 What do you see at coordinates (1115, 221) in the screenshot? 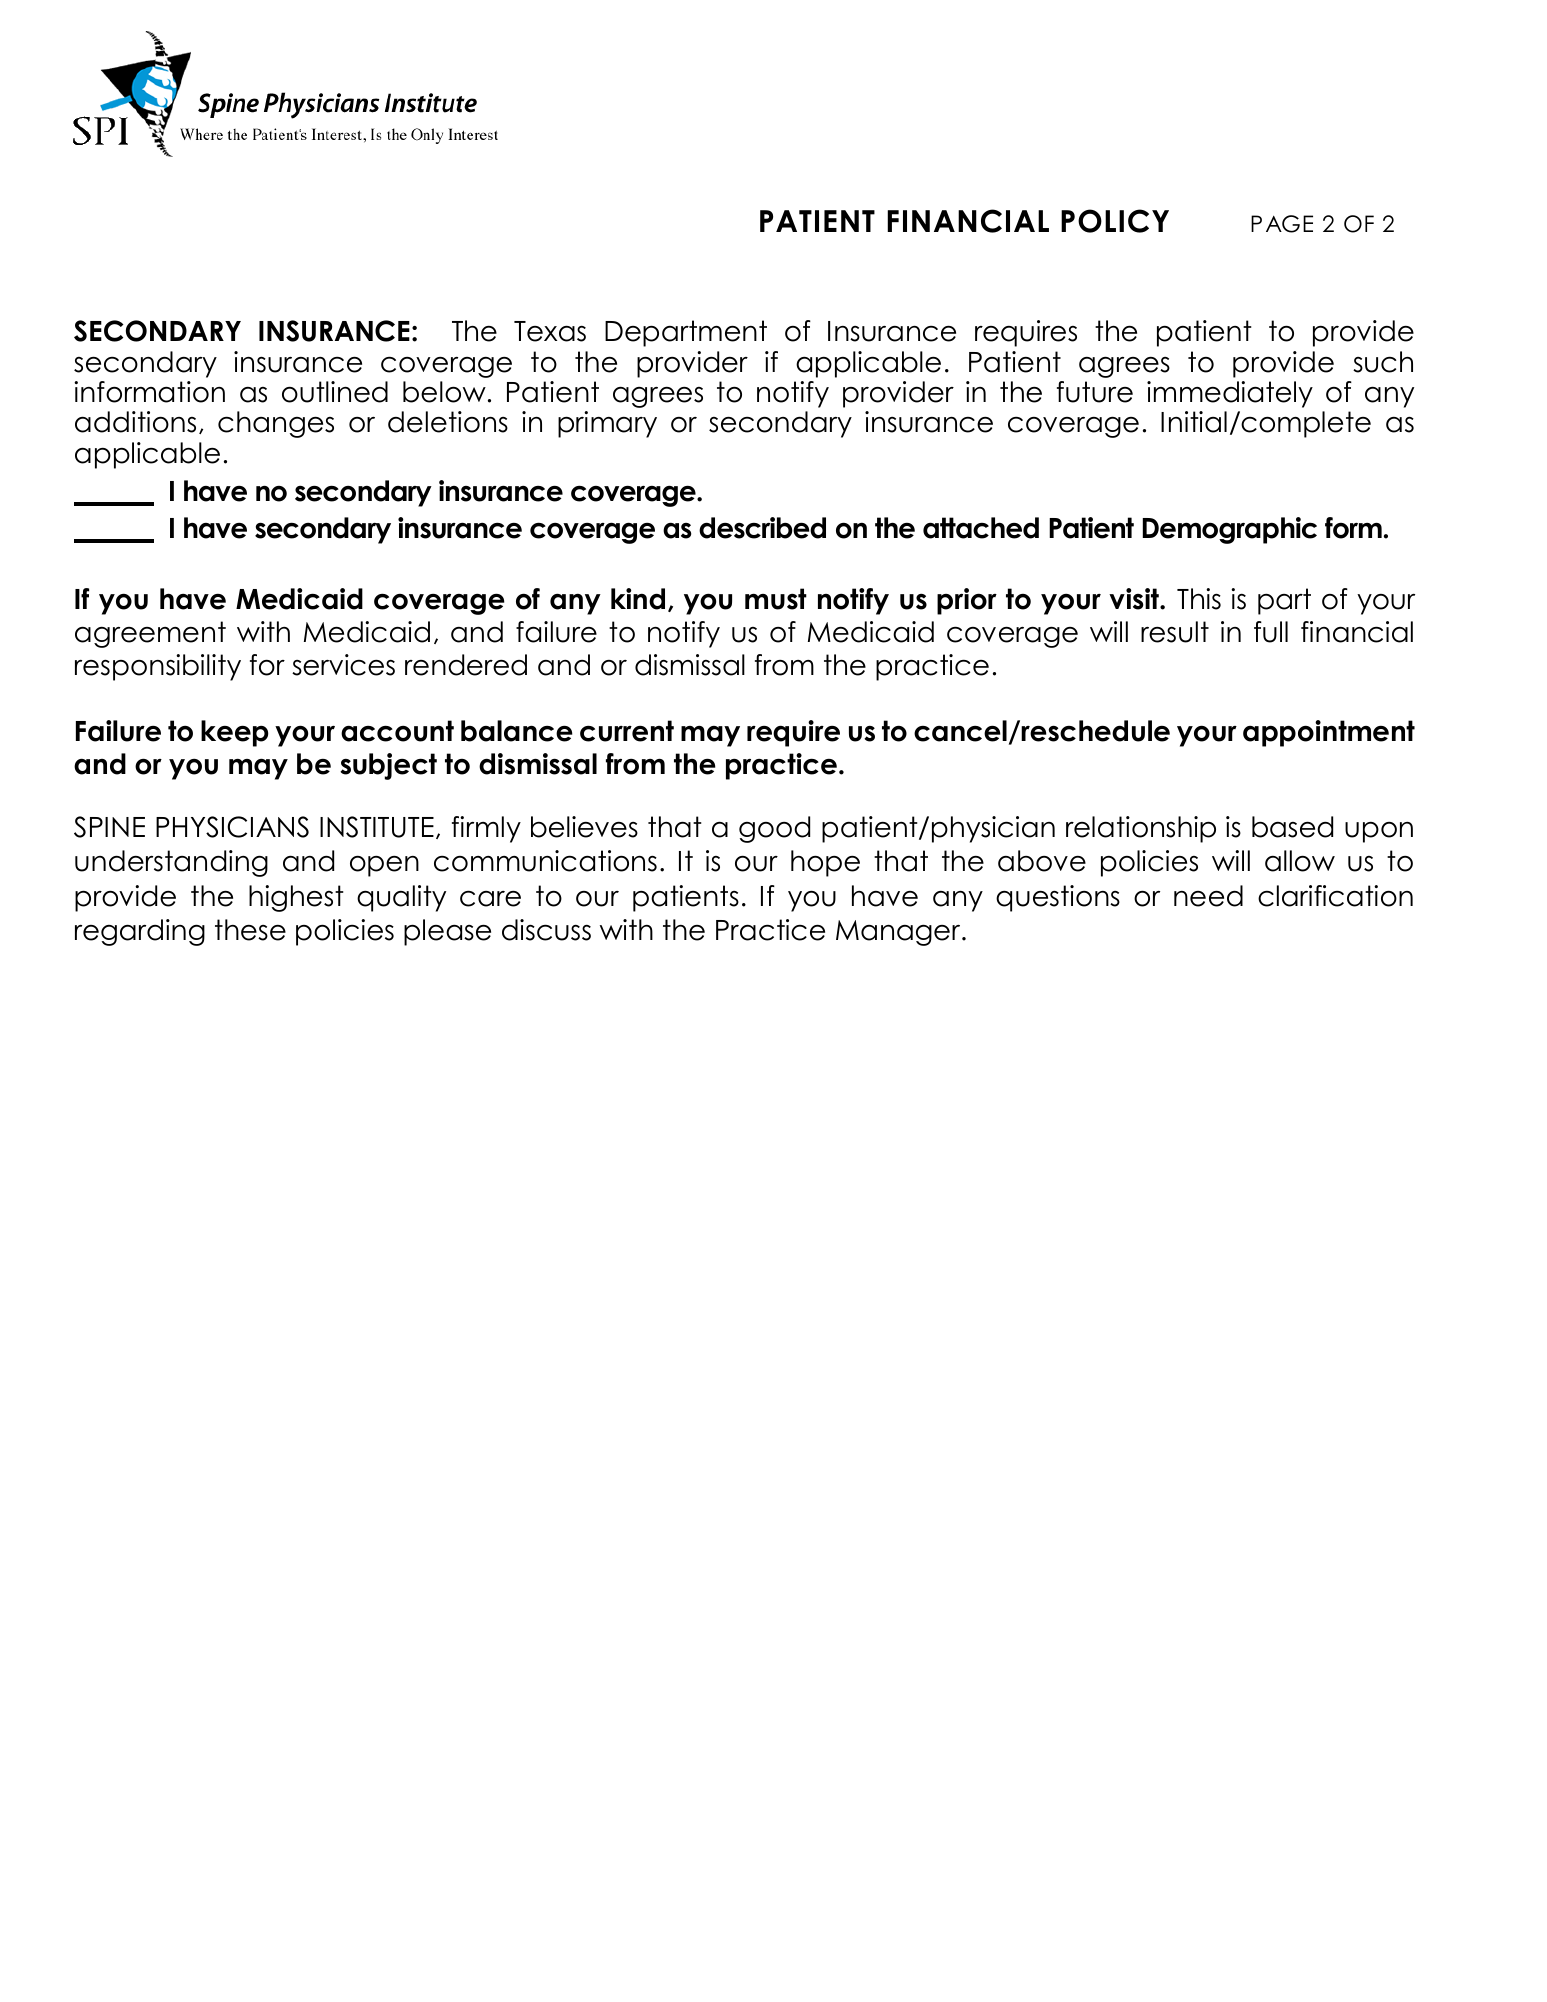
I see `POLICY` at bounding box center [1115, 221].
